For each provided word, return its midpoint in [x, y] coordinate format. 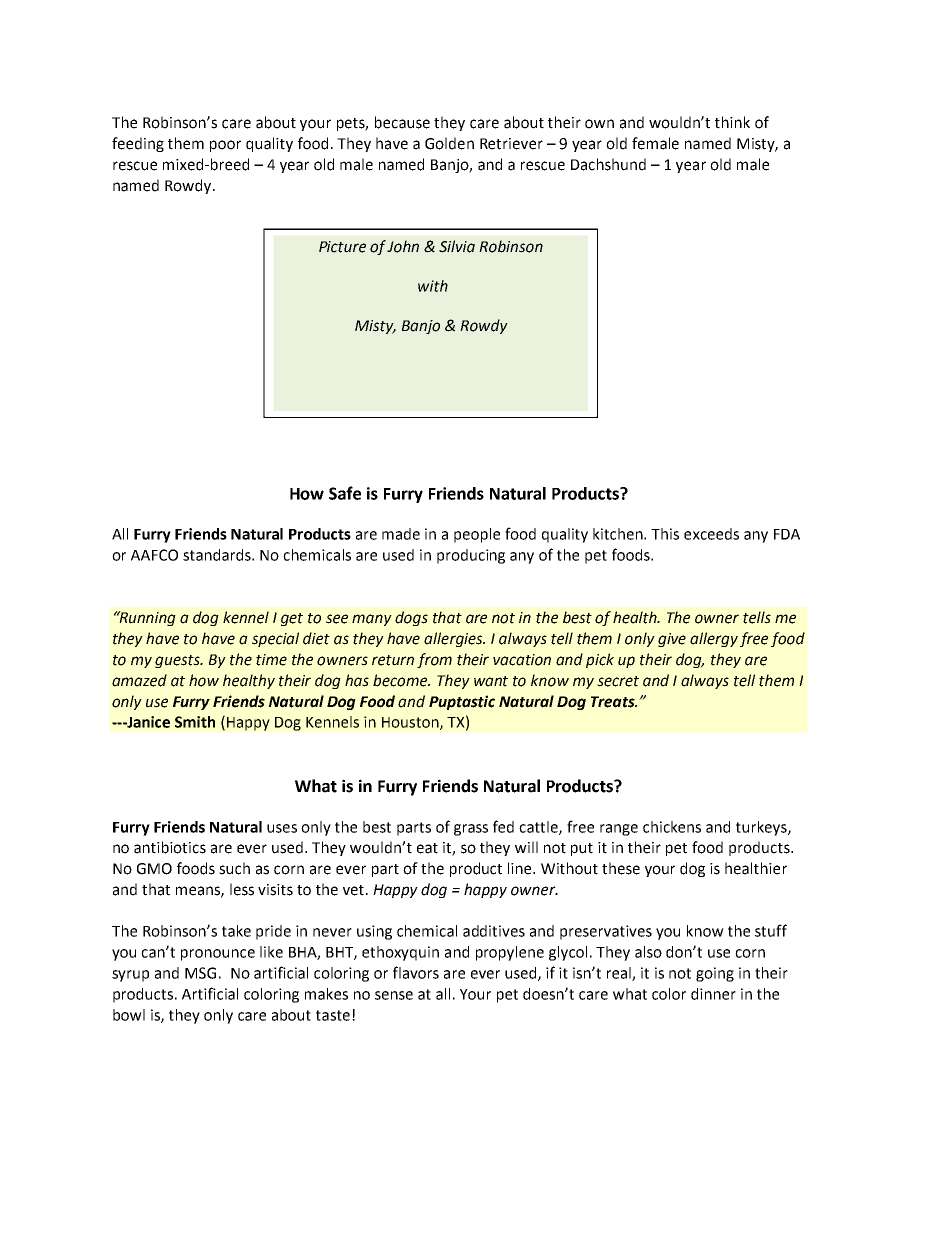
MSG [200, 973]
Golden [449, 143]
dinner [713, 994]
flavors [416, 972]
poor [225, 146]
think [732, 122]
